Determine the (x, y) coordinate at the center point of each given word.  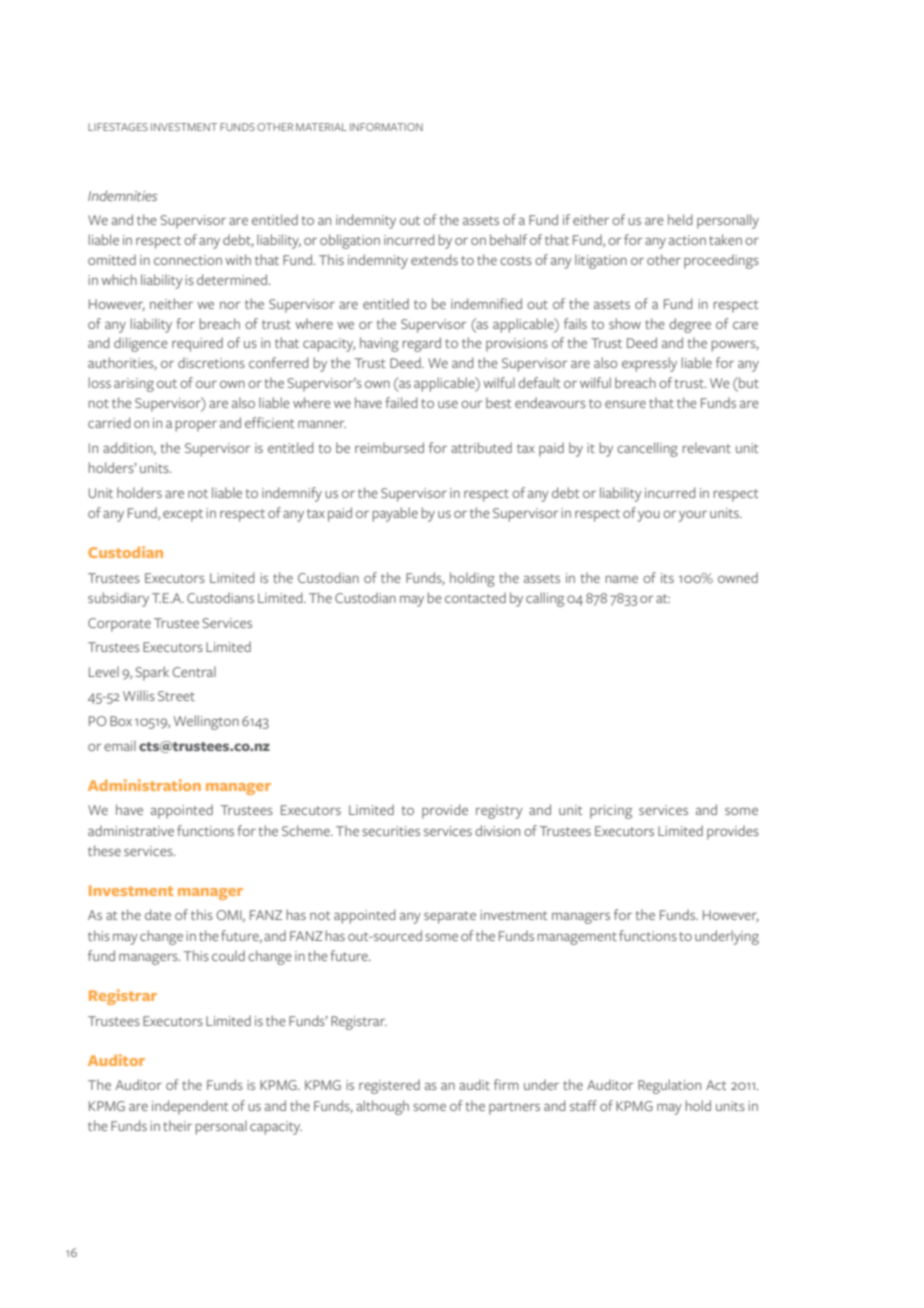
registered (389, 1086)
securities (391, 831)
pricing (611, 812)
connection (188, 260)
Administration (144, 785)
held (680, 219)
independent (190, 1107)
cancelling (647, 449)
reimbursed (389, 447)
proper (196, 426)
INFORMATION (386, 127)
